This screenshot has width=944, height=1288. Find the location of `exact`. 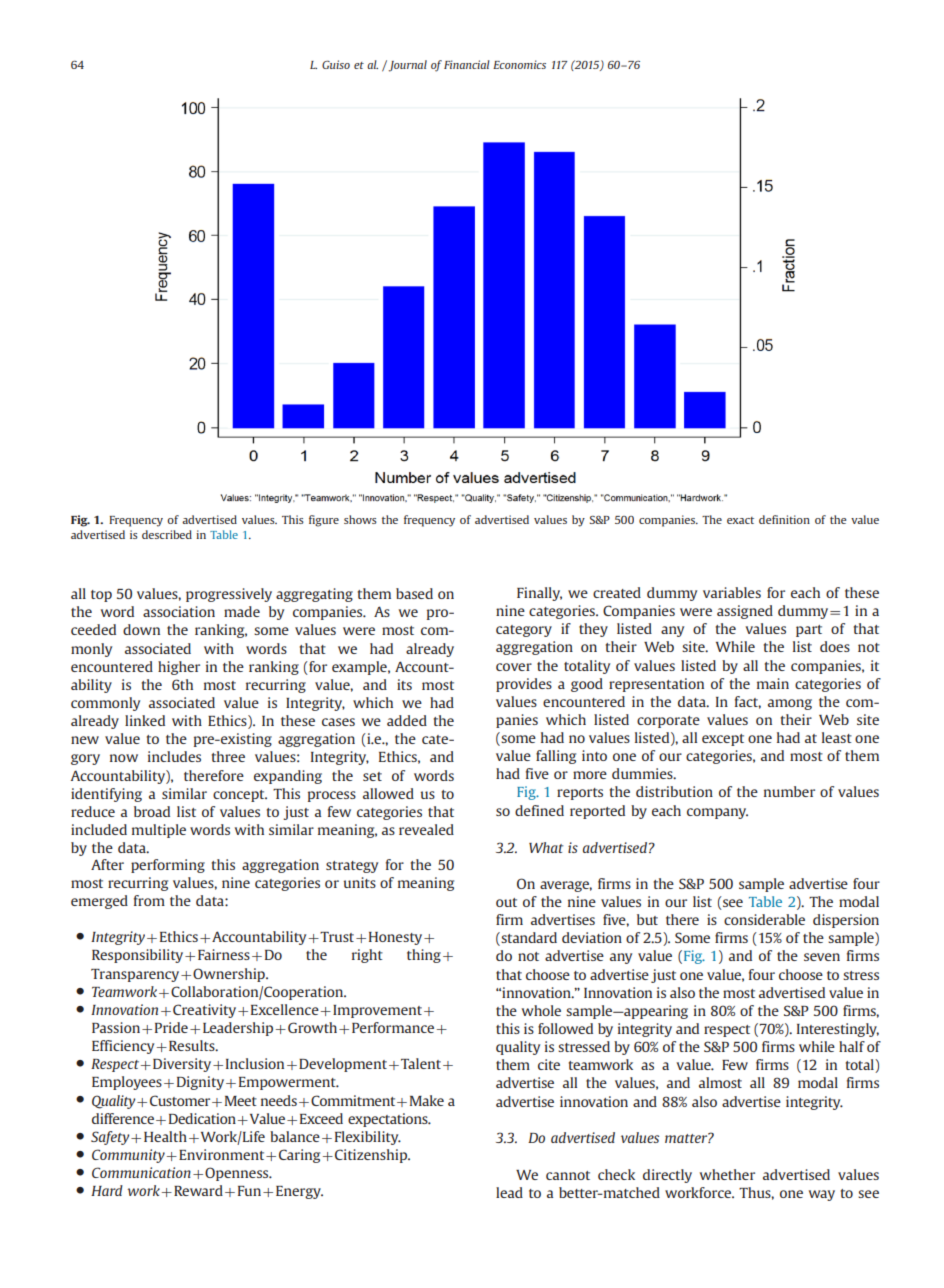

exact is located at coordinates (740, 520).
